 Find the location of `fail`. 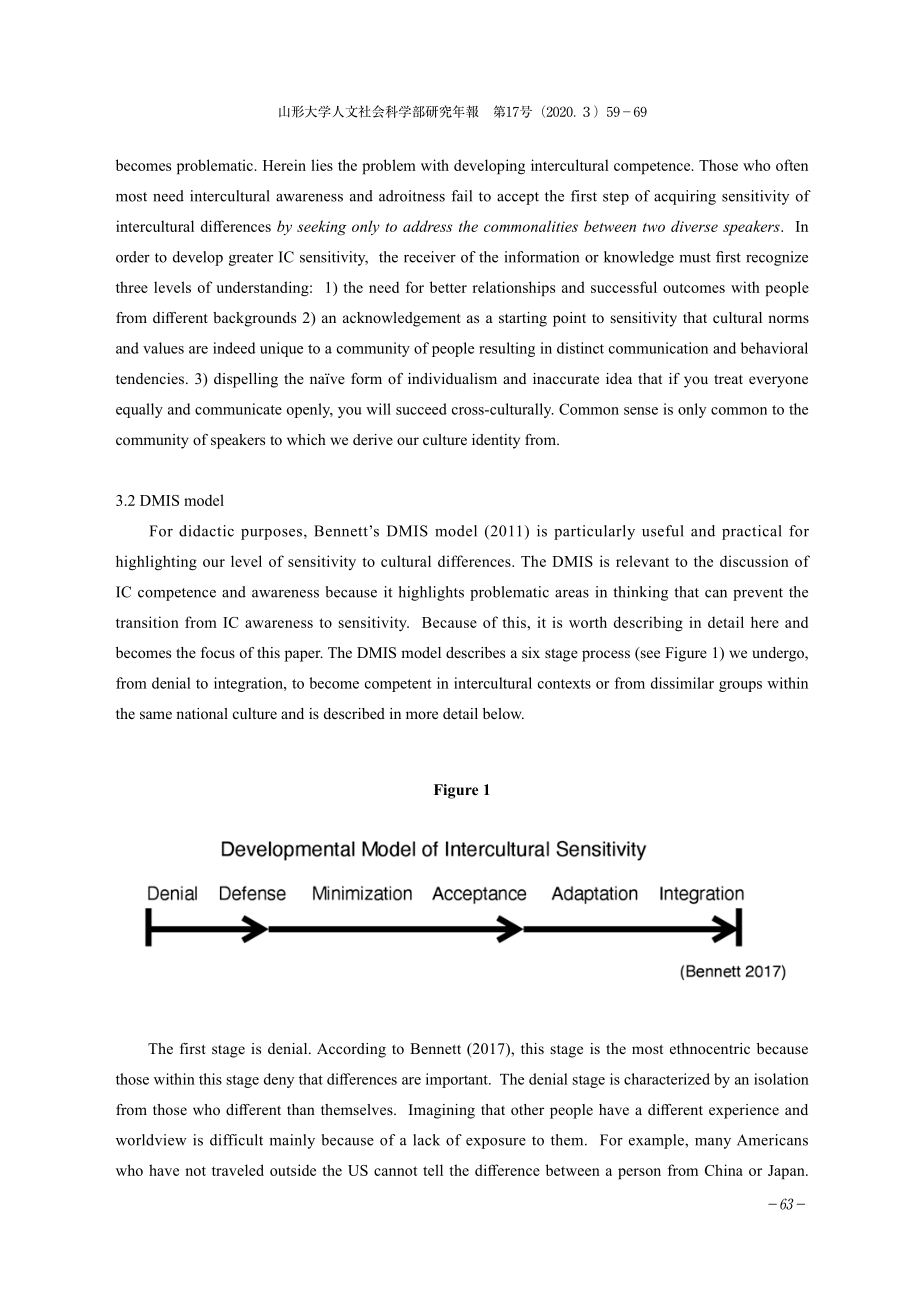

fail is located at coordinates (461, 196).
